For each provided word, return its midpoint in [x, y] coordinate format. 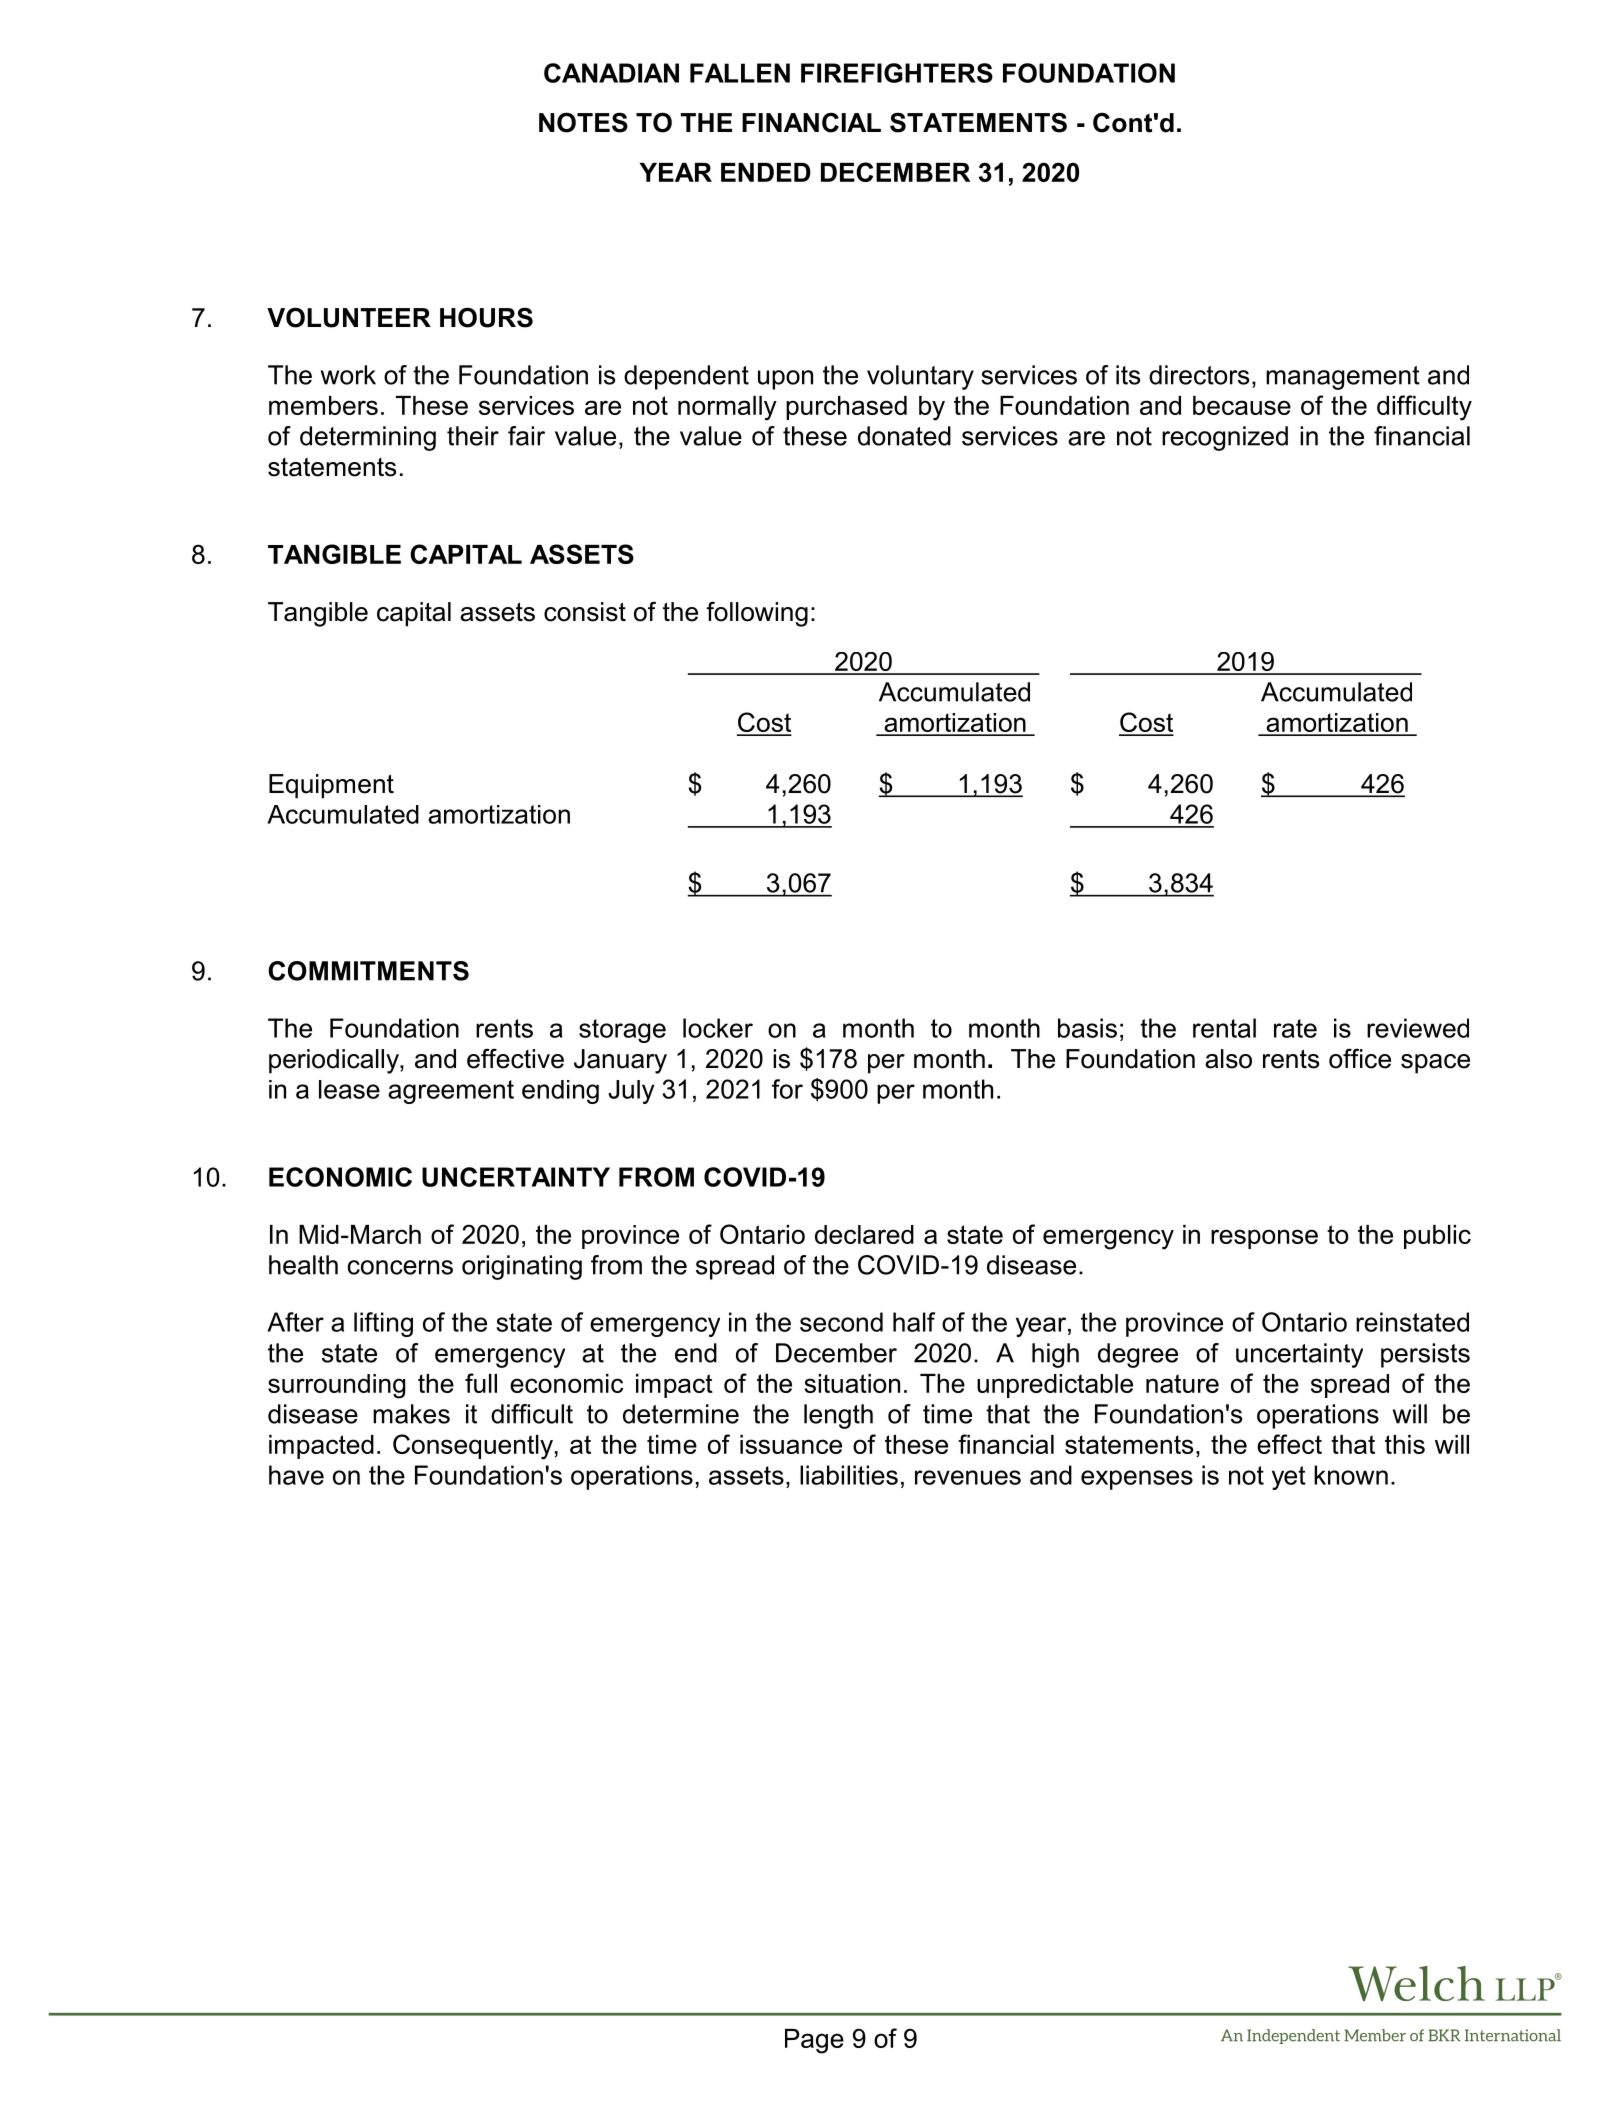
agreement [451, 1092]
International [1513, 2035]
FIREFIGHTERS [897, 73]
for [787, 1089]
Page [814, 2041]
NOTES [583, 122]
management [1343, 378]
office [1360, 1058]
